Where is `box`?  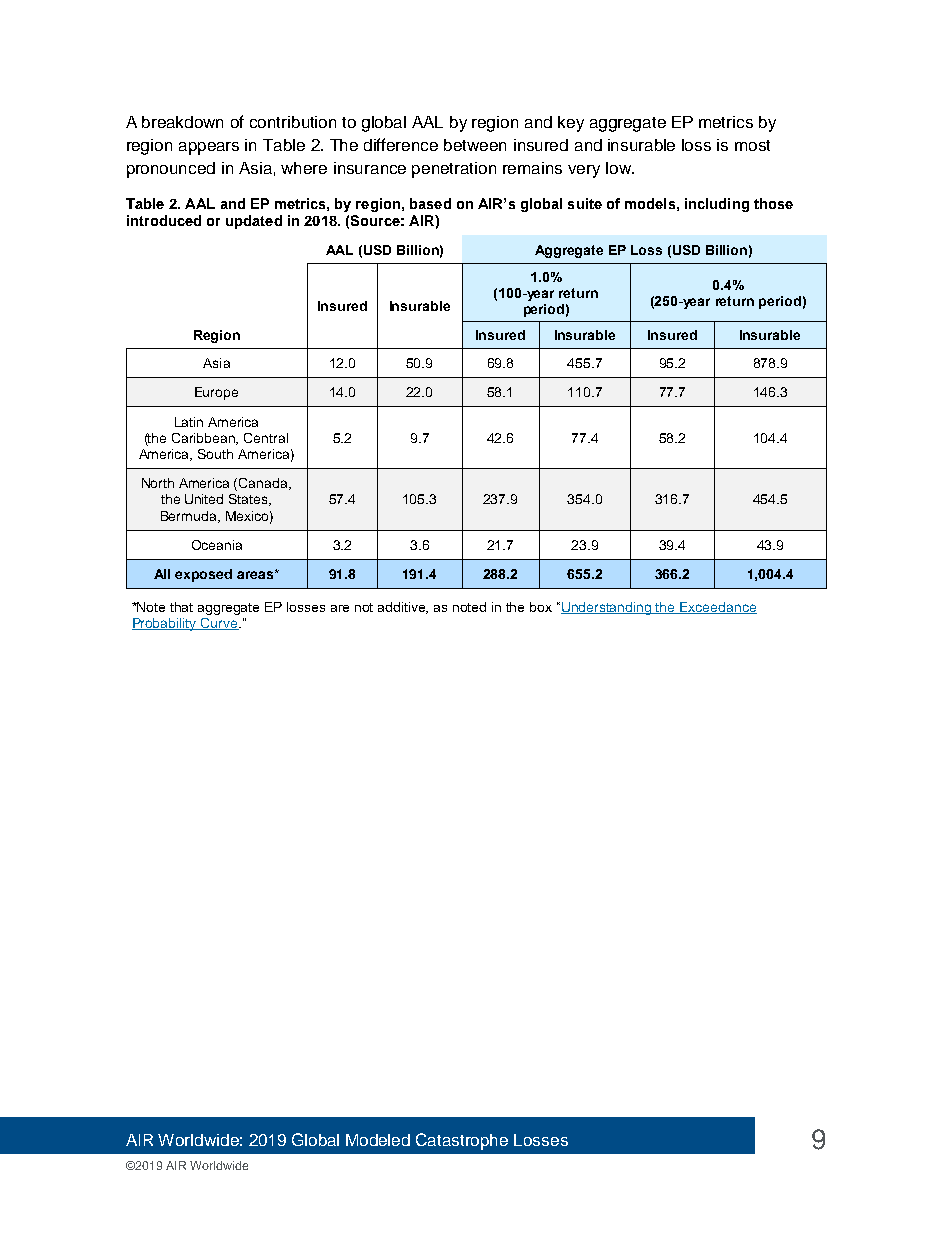 box is located at coordinates (541, 607).
